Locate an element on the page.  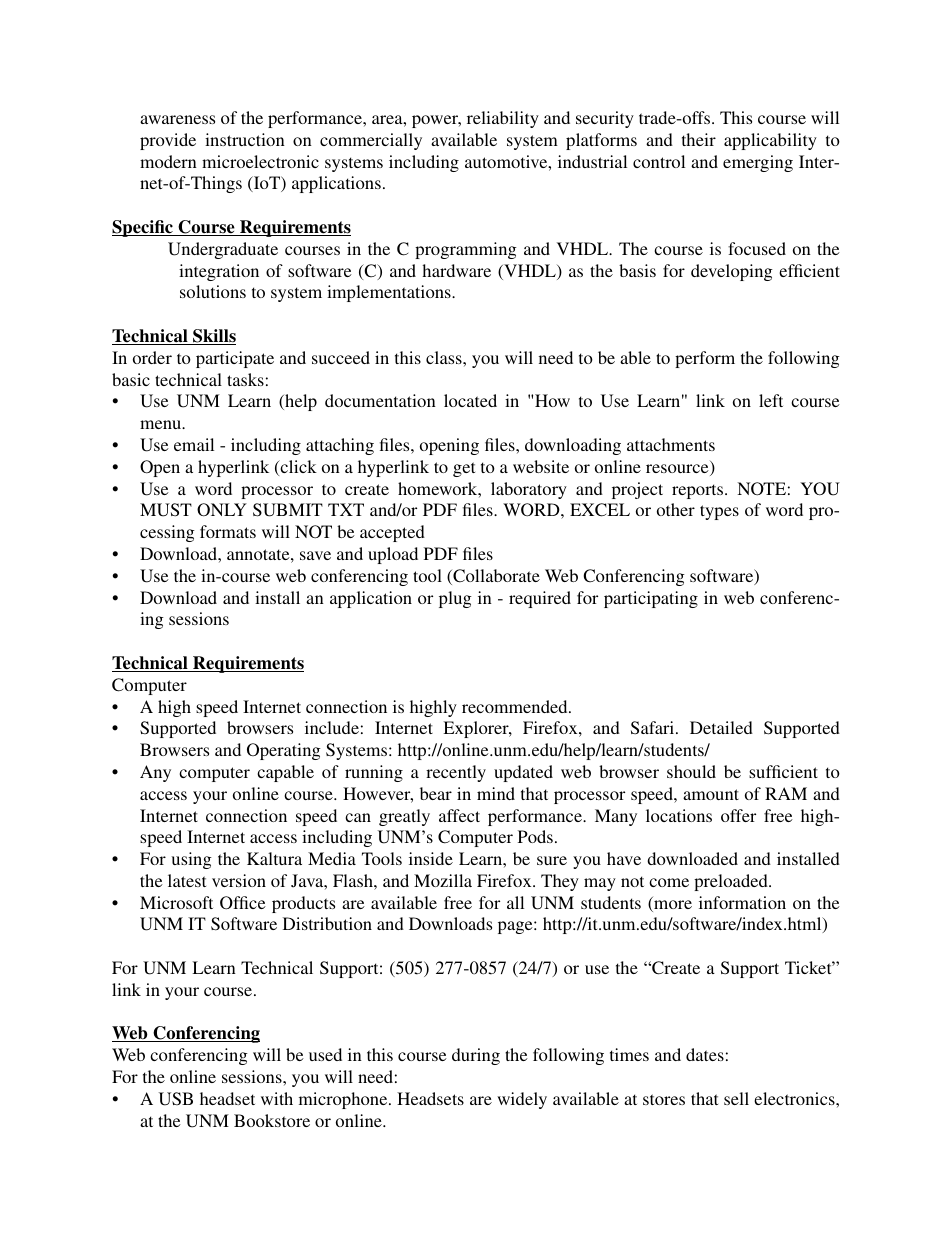
save is located at coordinates (315, 555).
